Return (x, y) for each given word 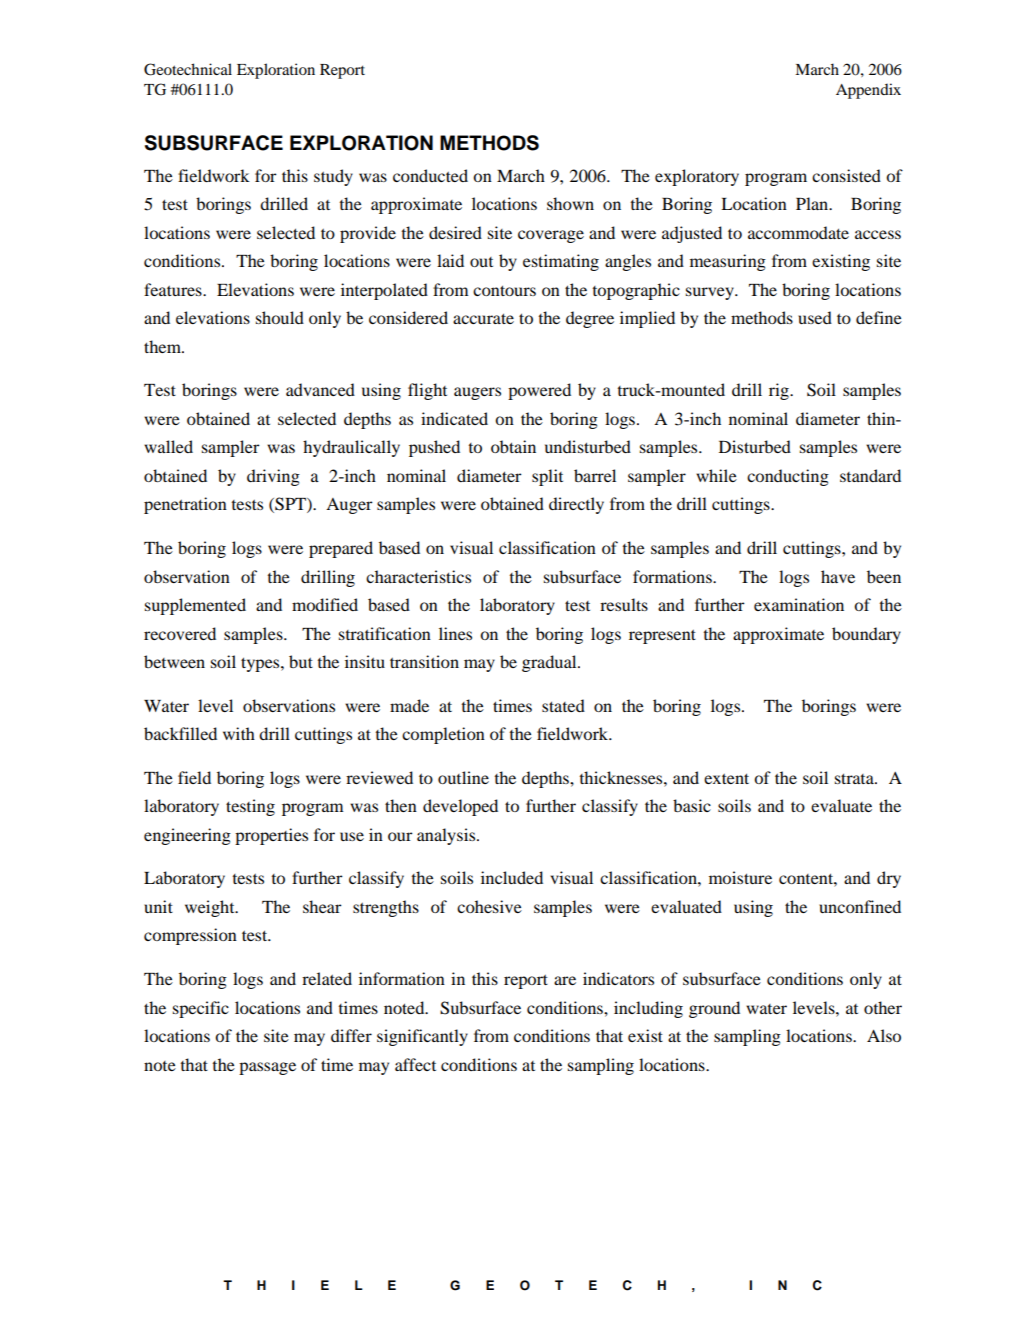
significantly (422, 1037)
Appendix (868, 91)
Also (884, 1035)
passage (267, 1068)
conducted (430, 175)
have (838, 576)
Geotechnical (188, 69)
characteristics (418, 576)
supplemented (195, 606)
